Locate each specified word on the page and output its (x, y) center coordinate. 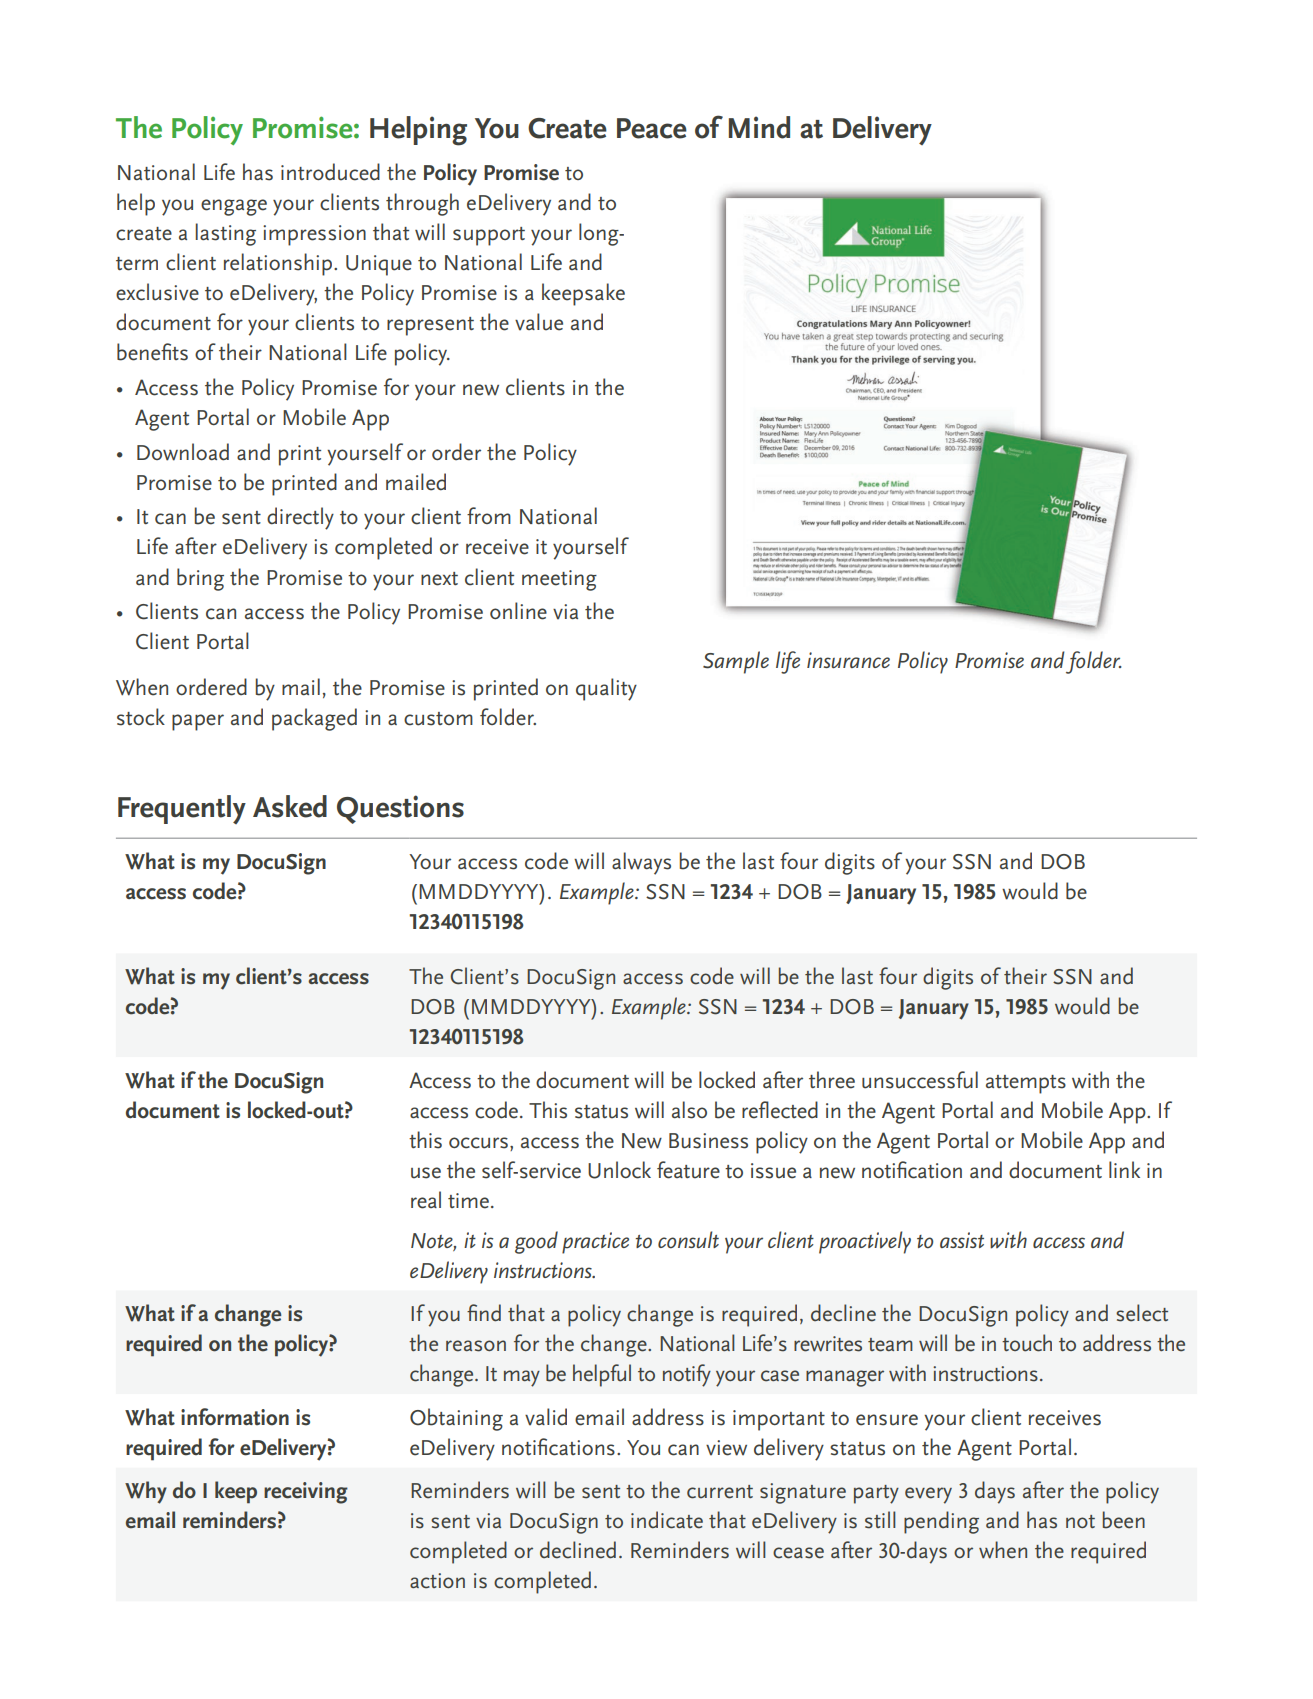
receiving (306, 1493)
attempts (1026, 1084)
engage (234, 207)
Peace (652, 128)
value (539, 322)
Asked (290, 806)
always (641, 863)
